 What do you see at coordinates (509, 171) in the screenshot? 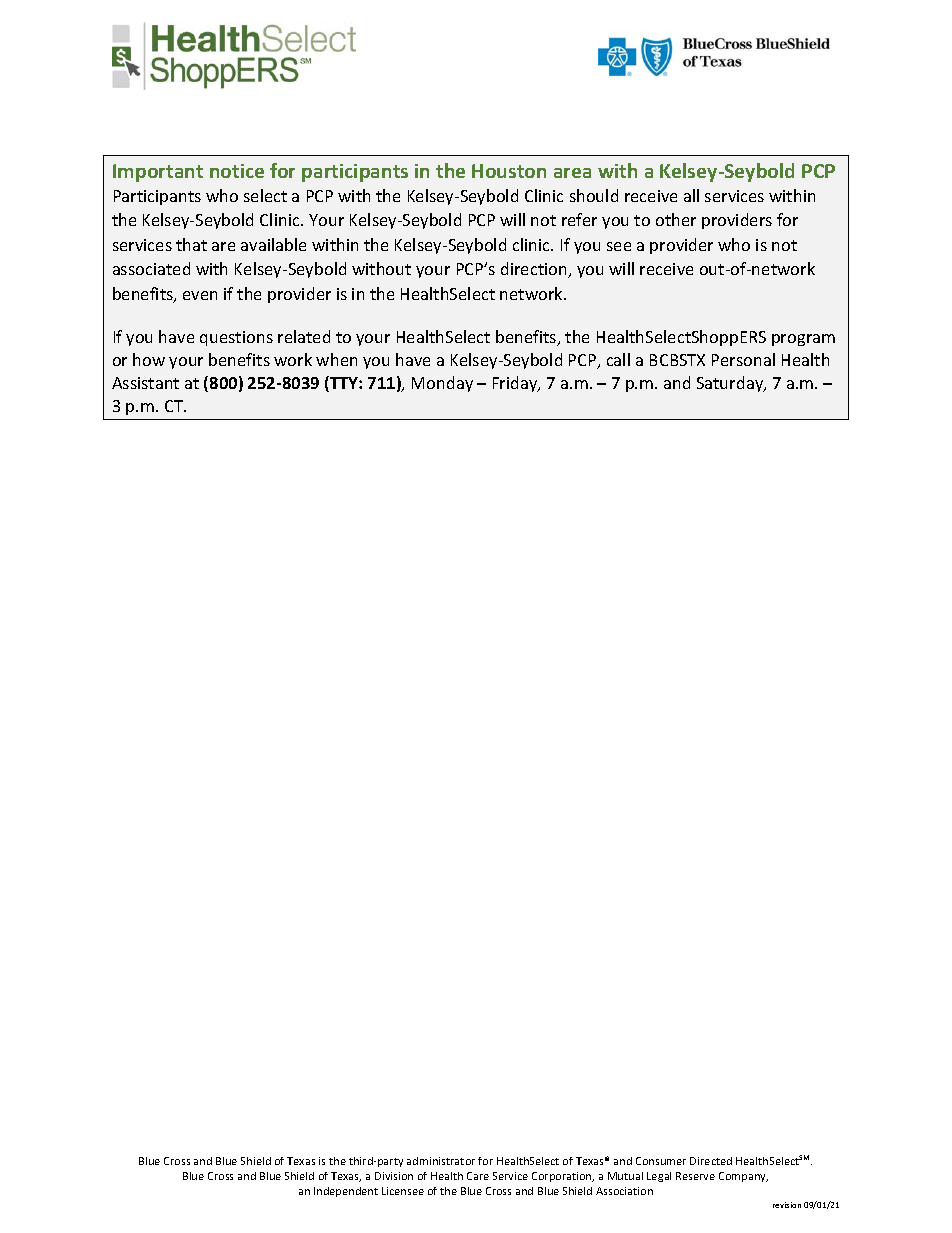
I see `Houston` at bounding box center [509, 171].
